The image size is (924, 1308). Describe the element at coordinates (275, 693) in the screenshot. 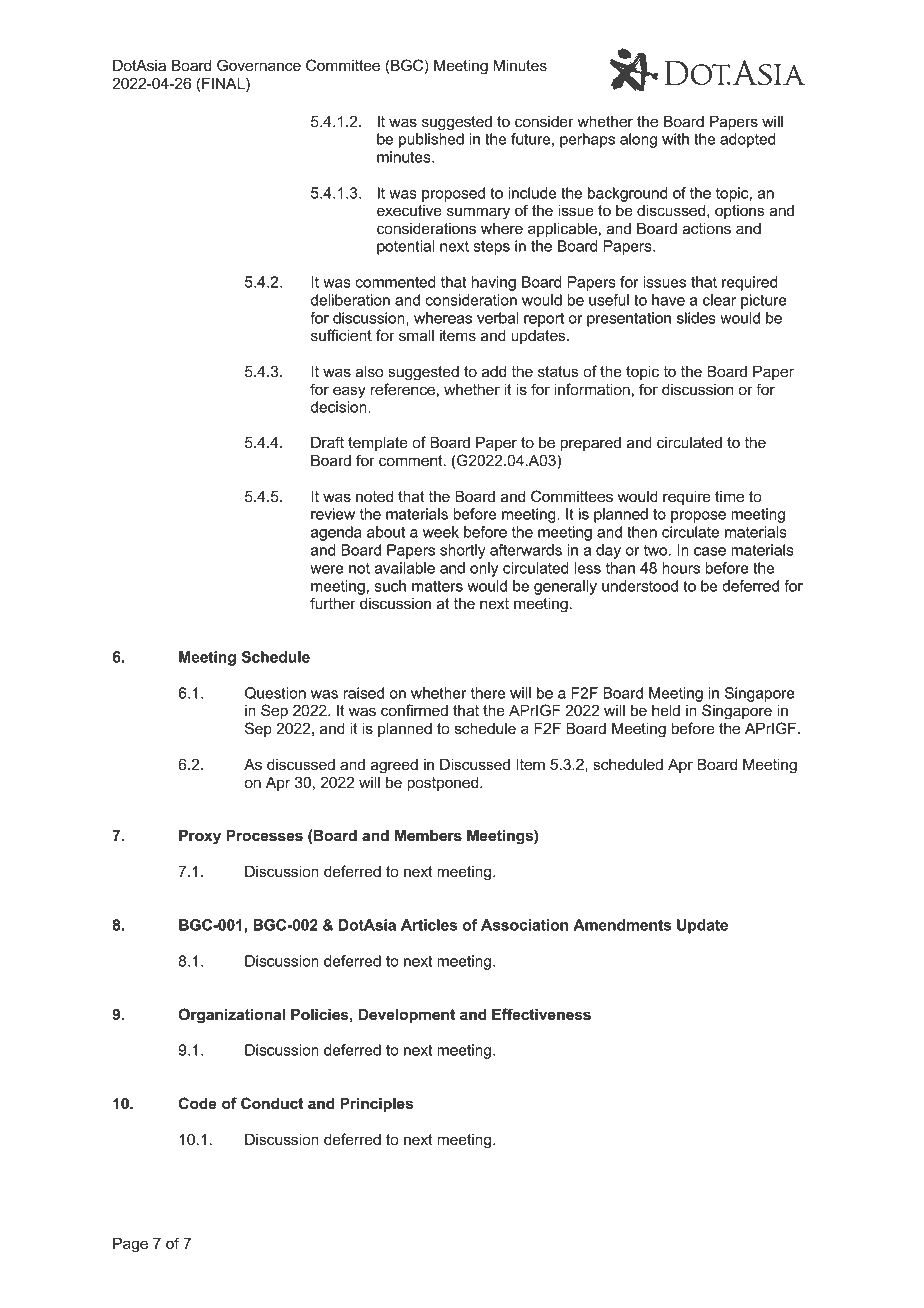

I see `Question` at that location.
